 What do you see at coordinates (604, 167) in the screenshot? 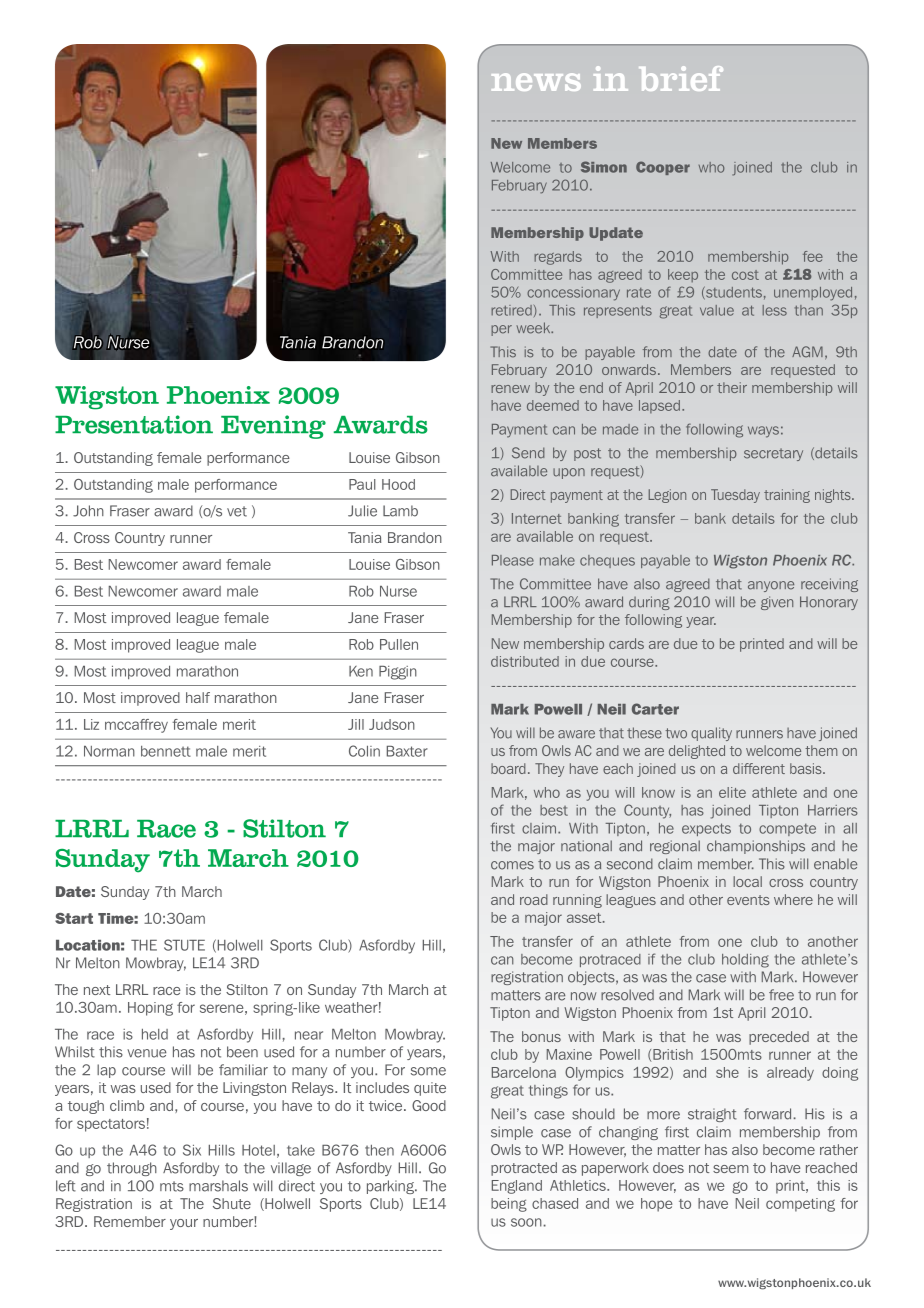
I see `Simon` at bounding box center [604, 167].
